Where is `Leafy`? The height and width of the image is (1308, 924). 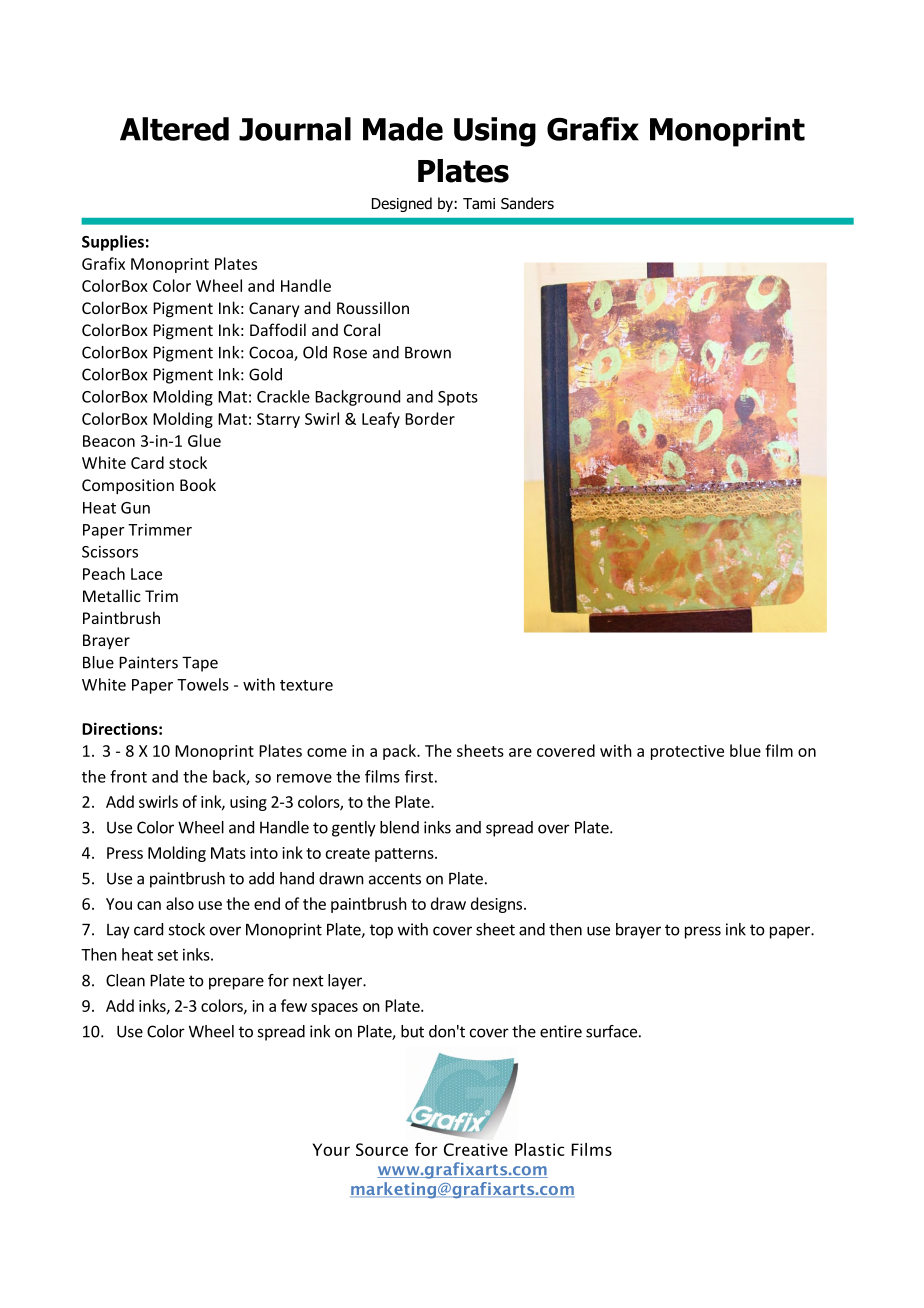 Leafy is located at coordinates (381, 420).
